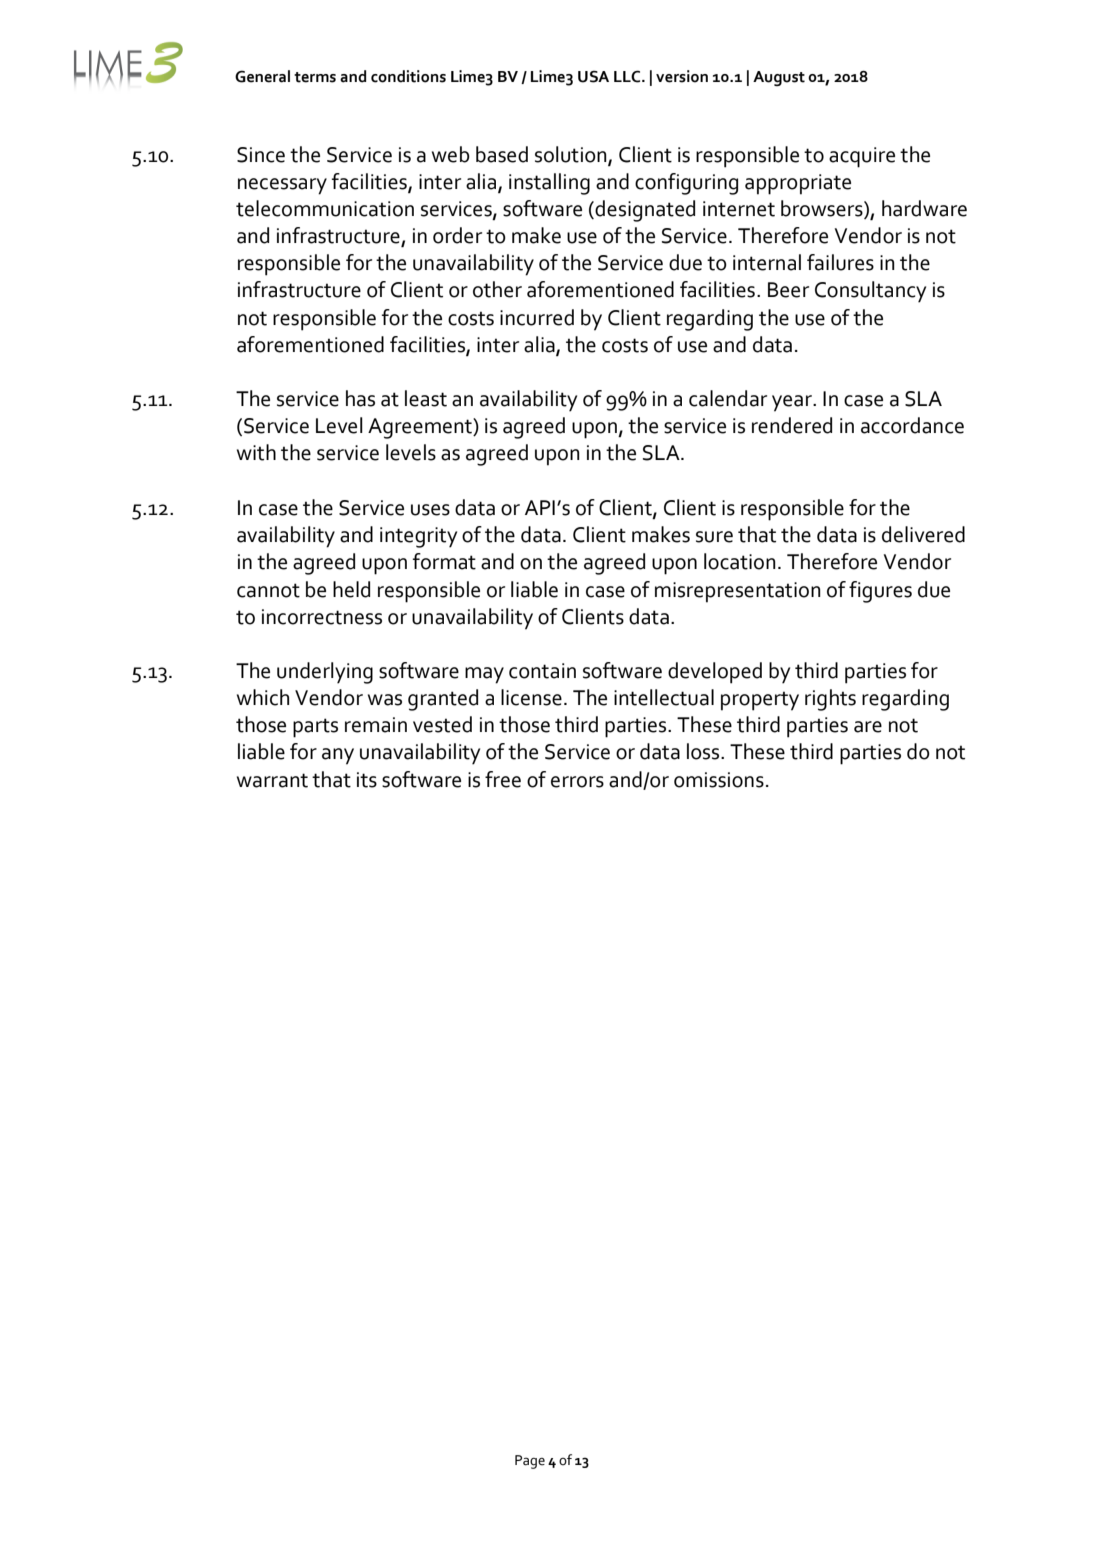 This screenshot has height=1562, width=1104. I want to click on held, so click(351, 589).
